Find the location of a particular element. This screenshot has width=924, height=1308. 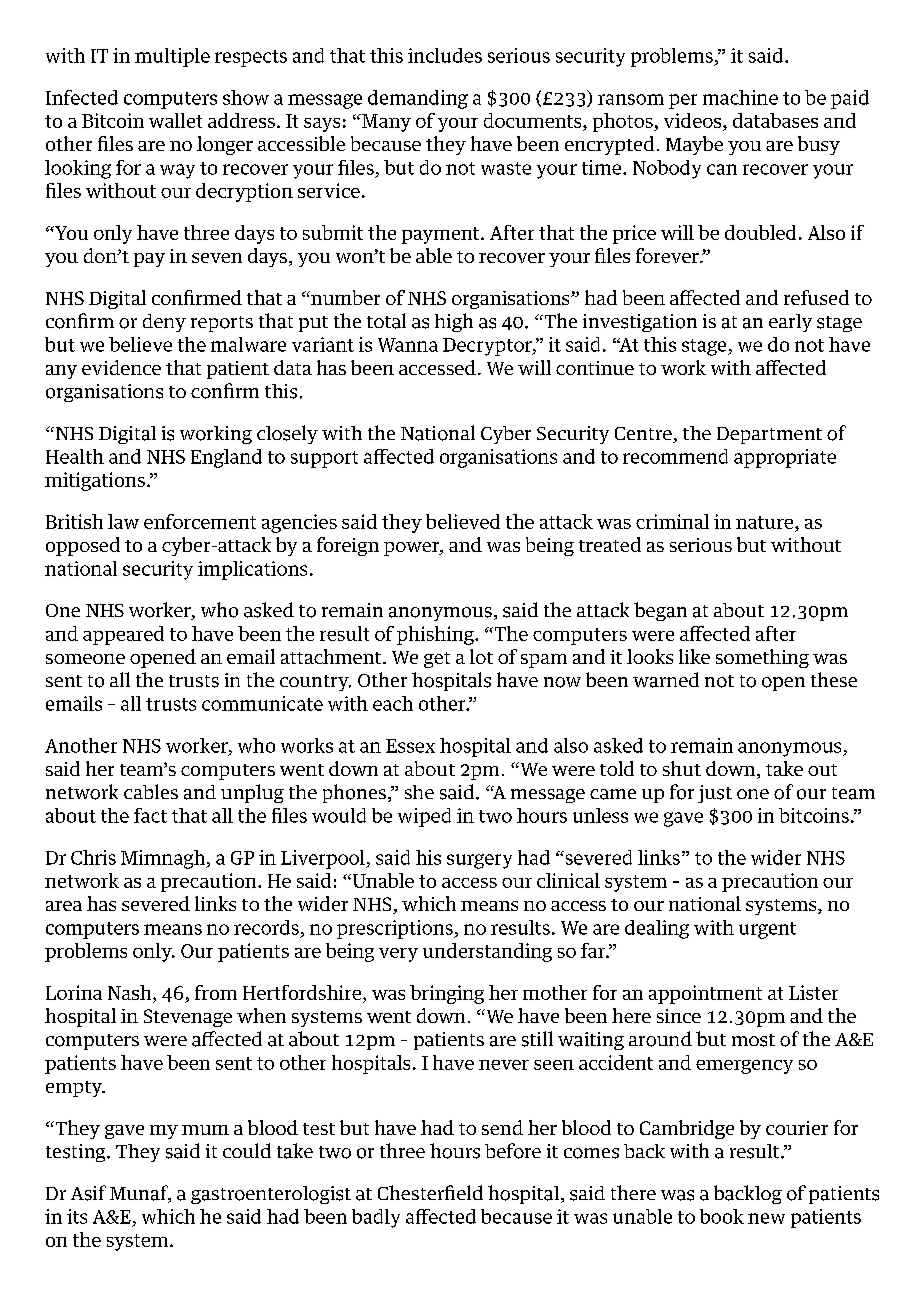

before is located at coordinates (513, 1151).
